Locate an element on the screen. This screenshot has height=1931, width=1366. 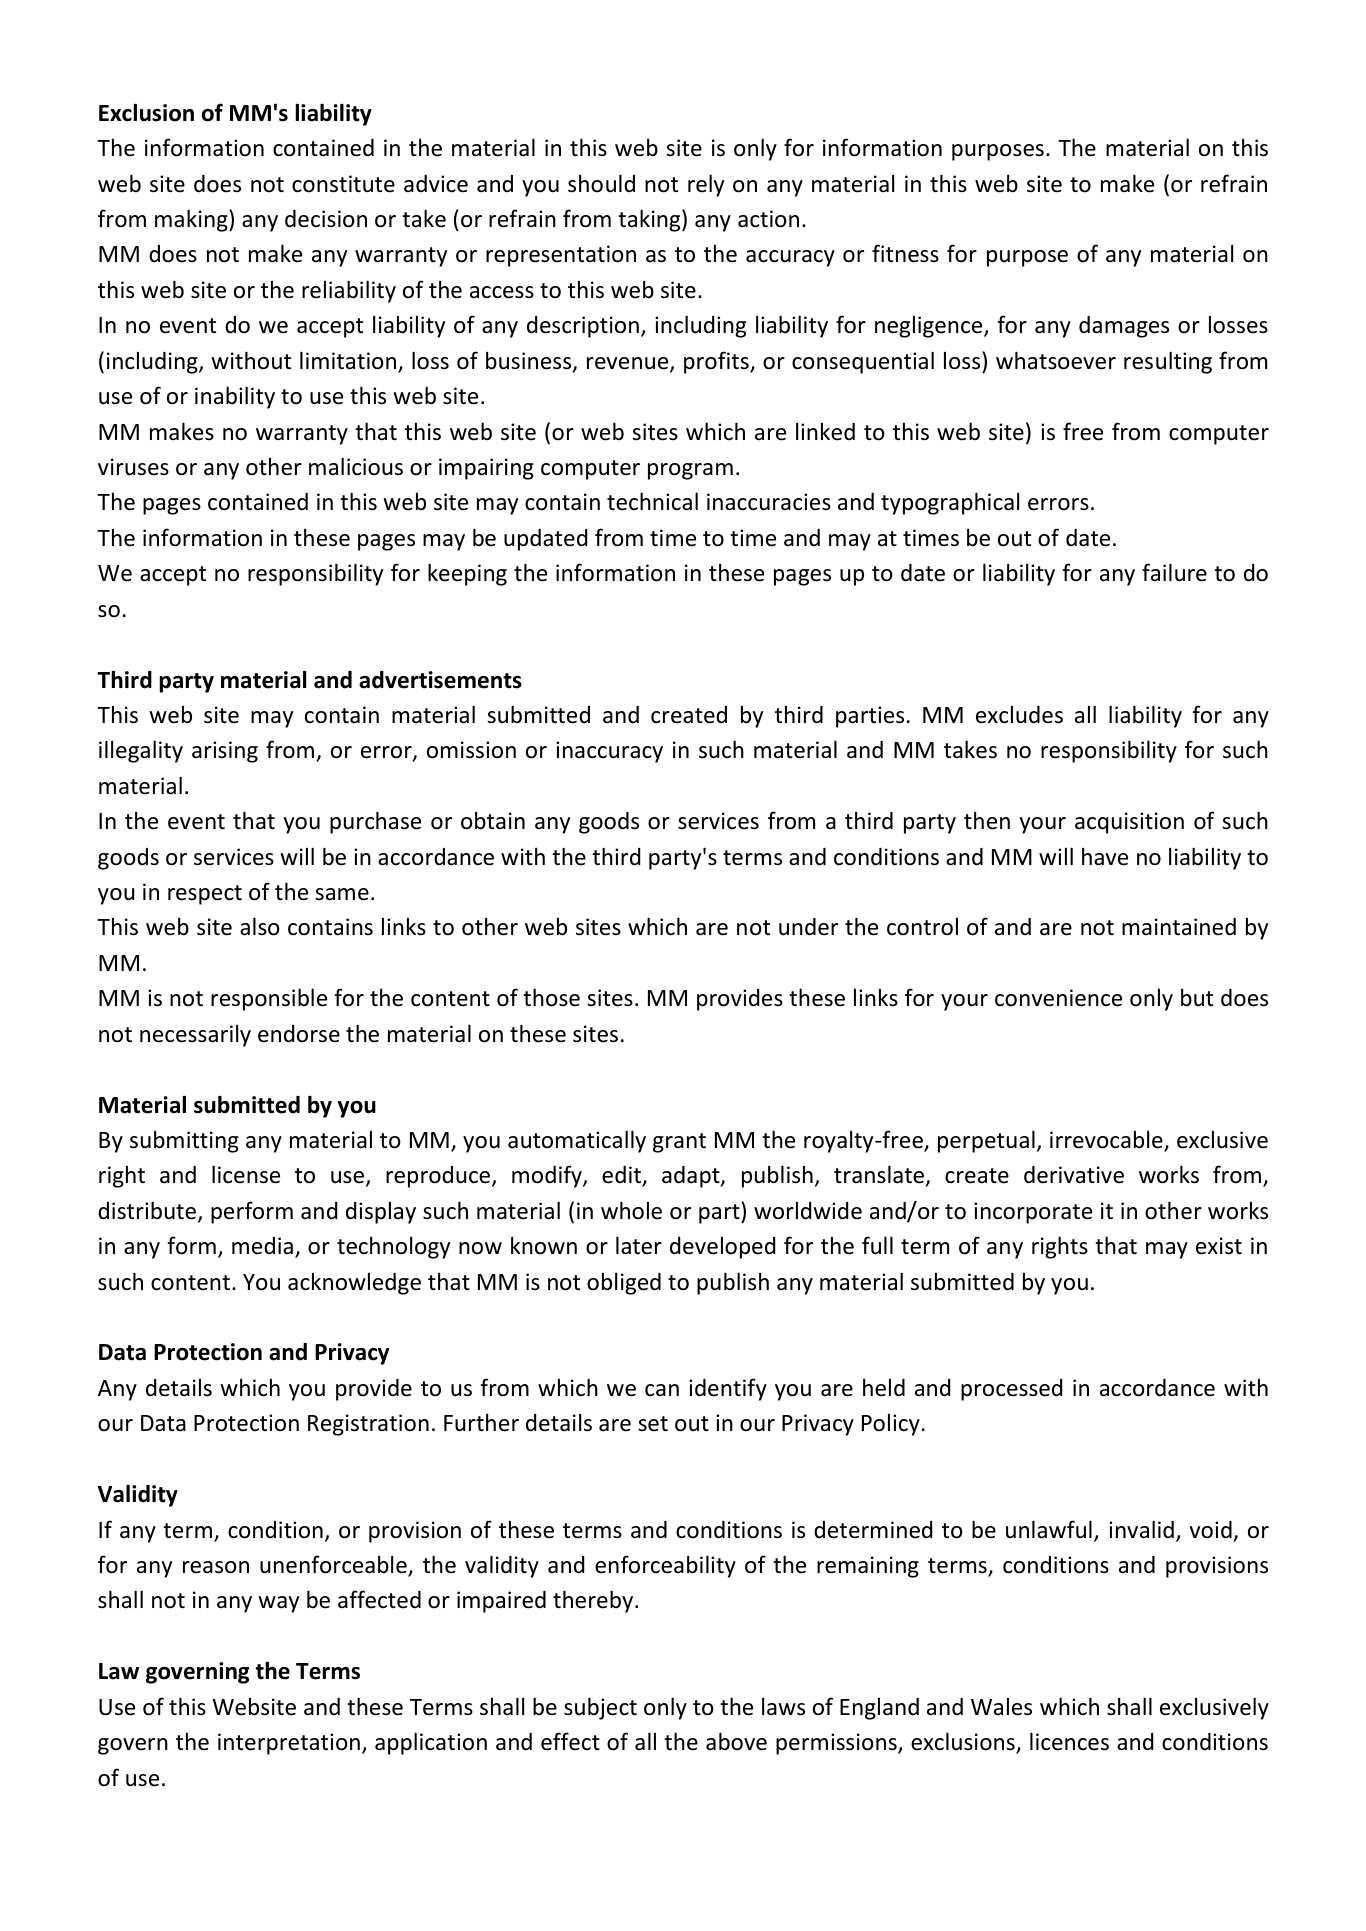
damages is located at coordinates (1124, 327).
